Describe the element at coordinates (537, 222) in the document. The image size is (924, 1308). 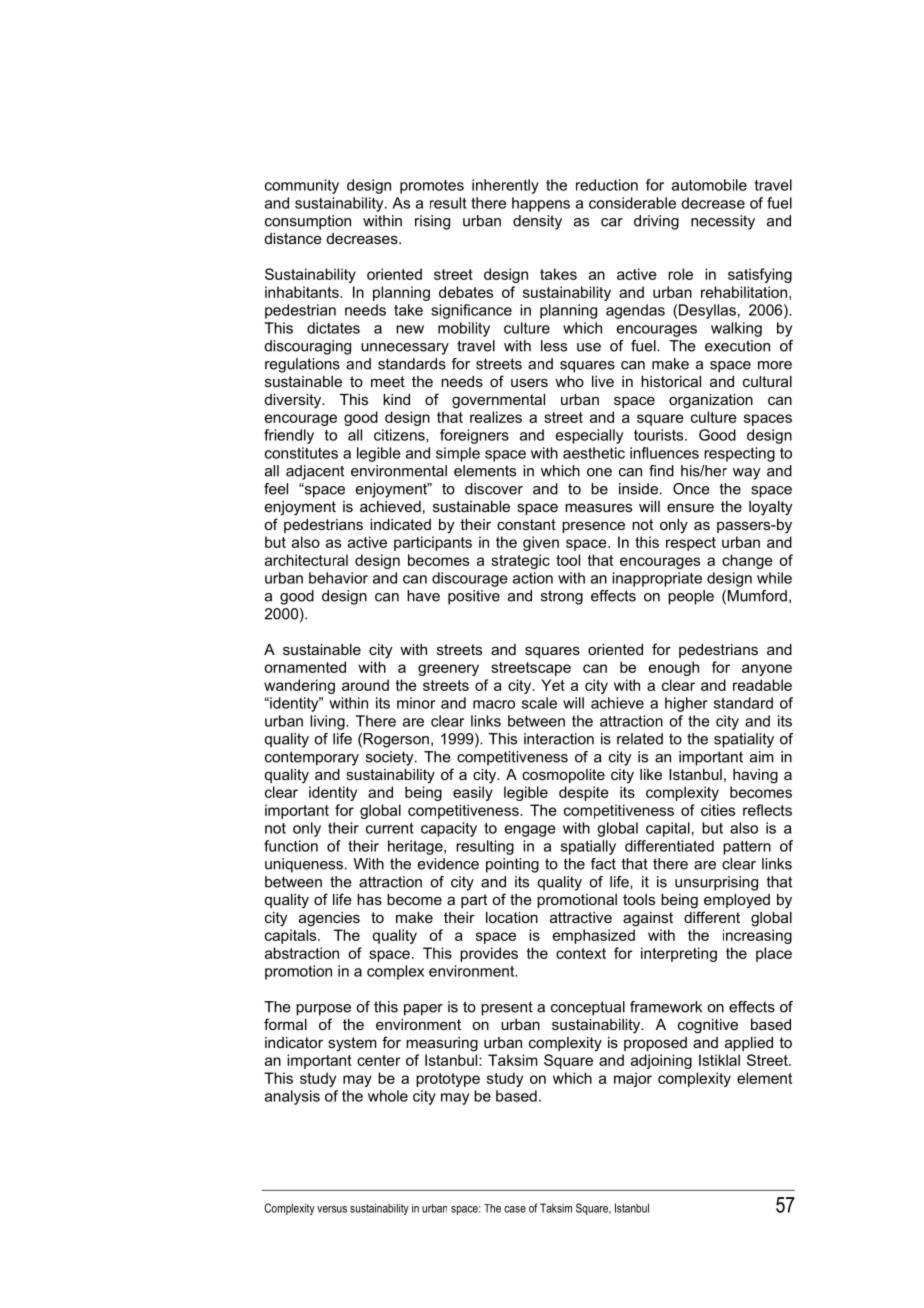
I see `density` at that location.
